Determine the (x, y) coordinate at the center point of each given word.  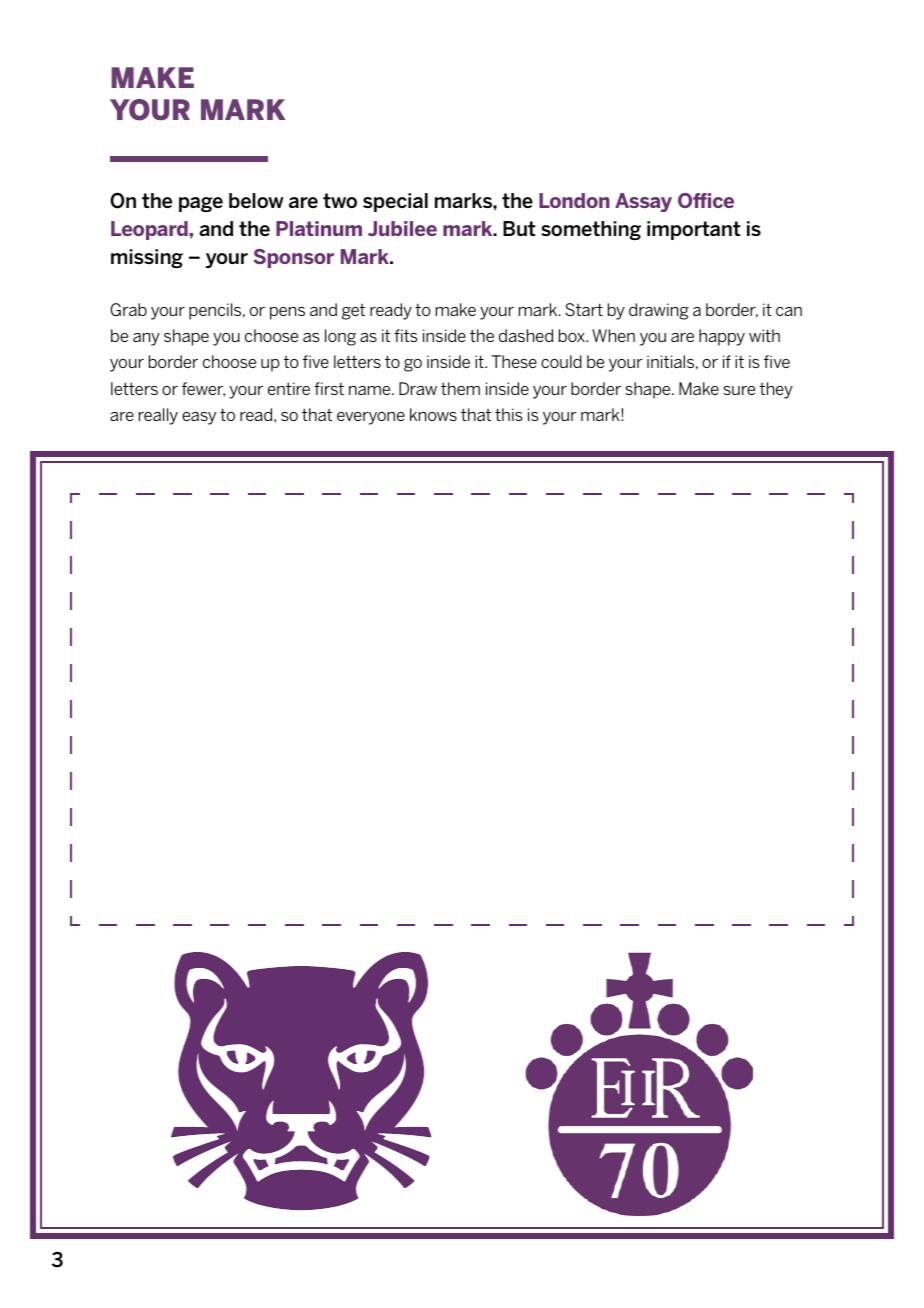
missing (147, 258)
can (789, 311)
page (201, 204)
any (146, 339)
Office (706, 200)
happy (722, 337)
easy (199, 418)
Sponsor (294, 258)
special (395, 202)
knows (433, 414)
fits (406, 335)
